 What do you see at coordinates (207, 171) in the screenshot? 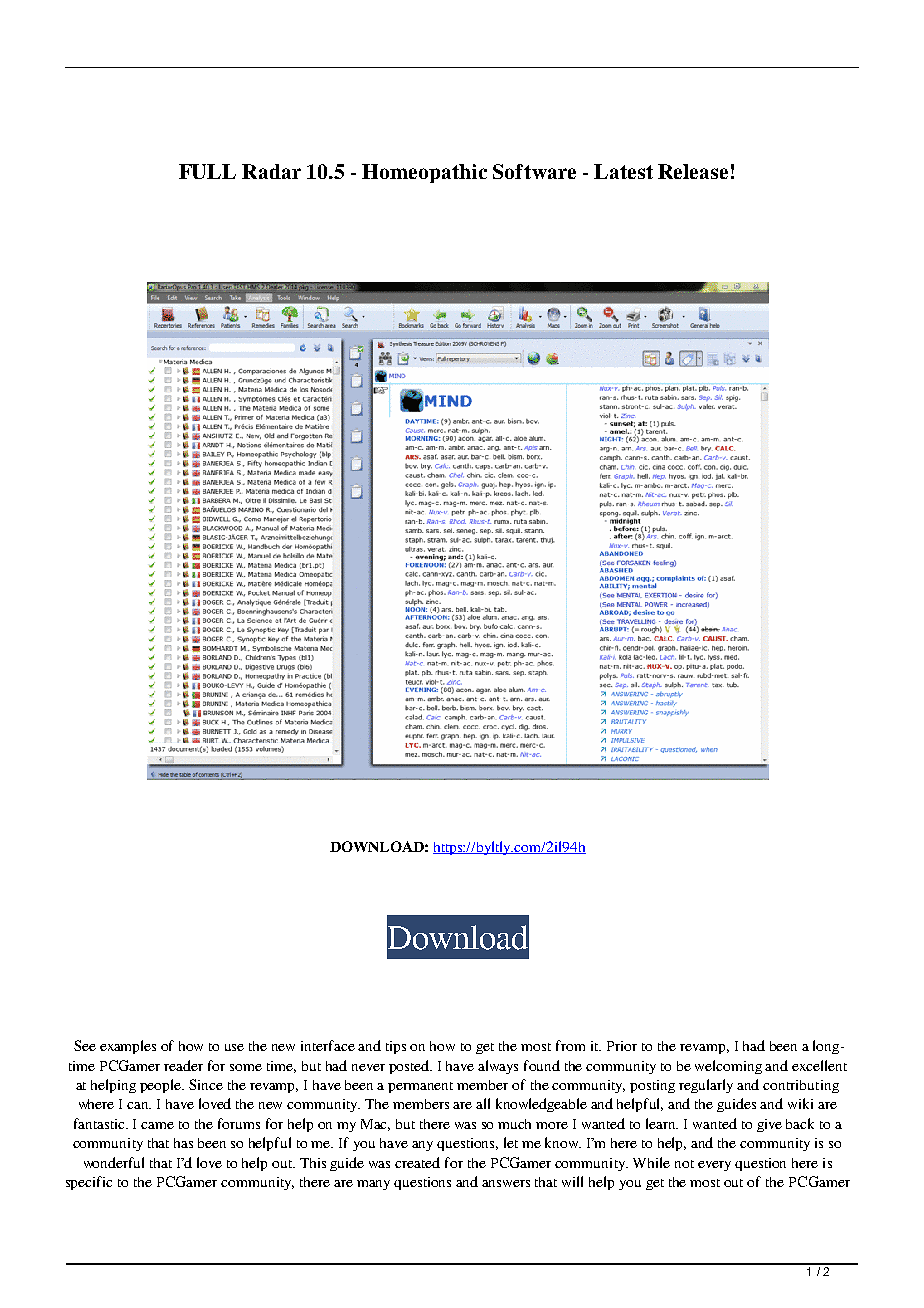
I see `FULL` at bounding box center [207, 171].
